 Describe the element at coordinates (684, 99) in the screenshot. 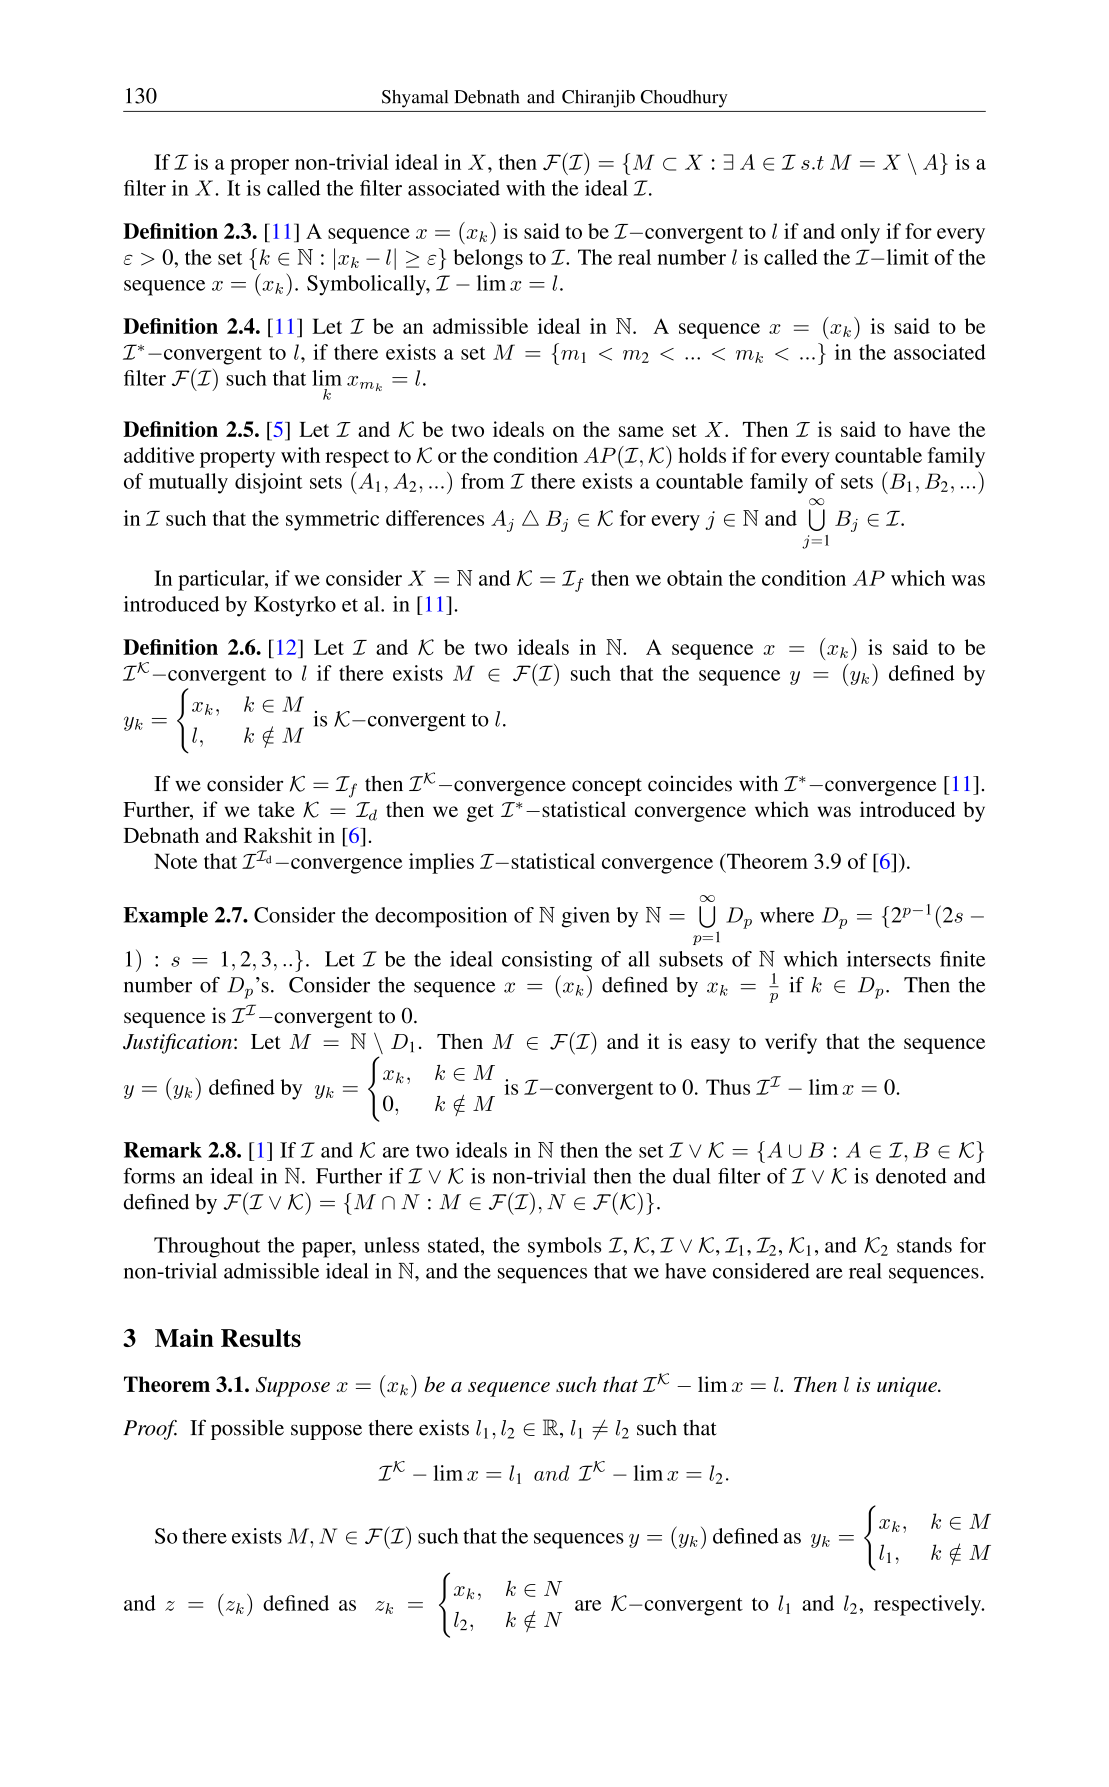

I see `Choudhury` at that location.
